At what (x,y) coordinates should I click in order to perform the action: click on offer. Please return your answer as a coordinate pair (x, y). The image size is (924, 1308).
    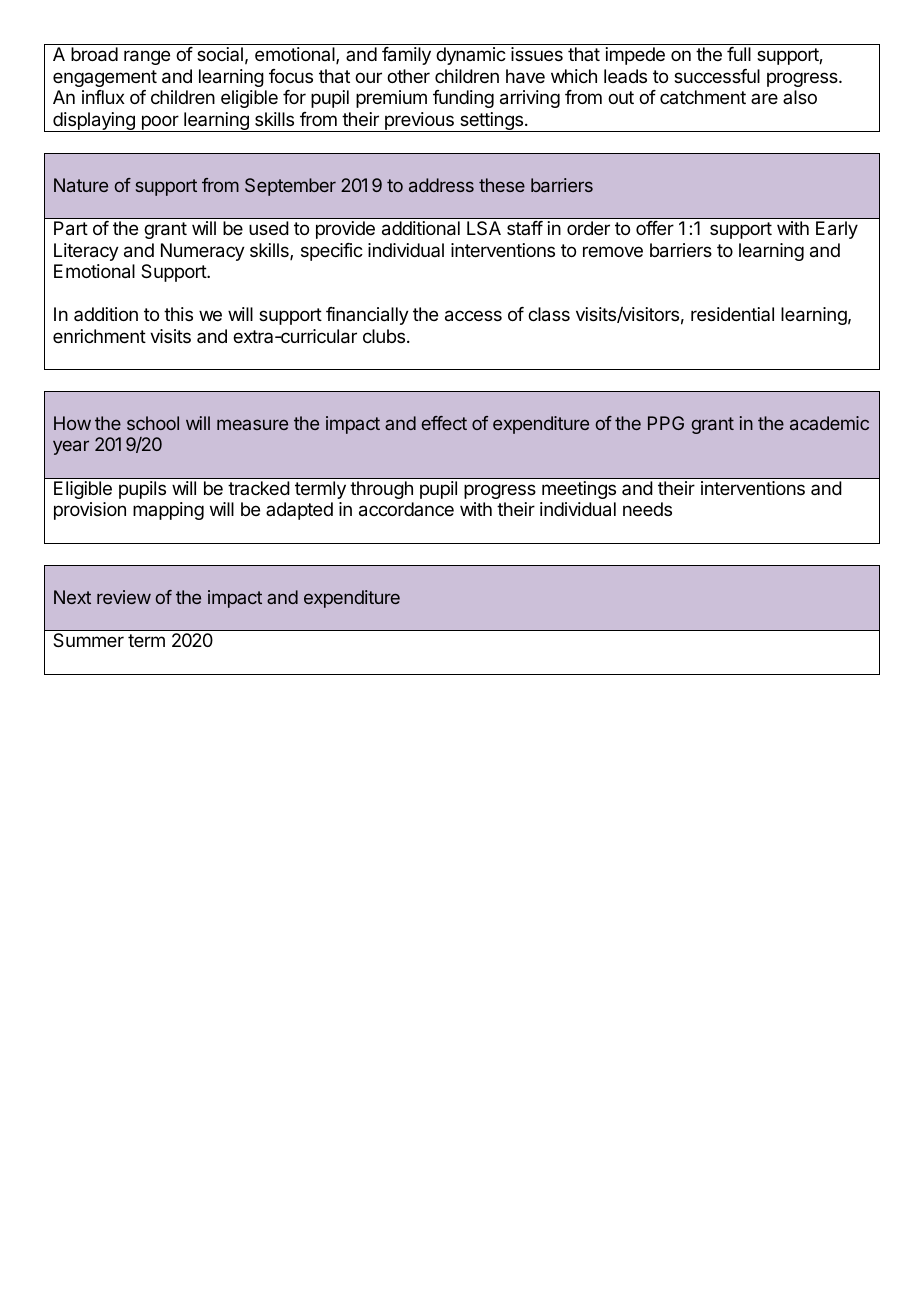
    Looking at the image, I should click on (655, 228).
